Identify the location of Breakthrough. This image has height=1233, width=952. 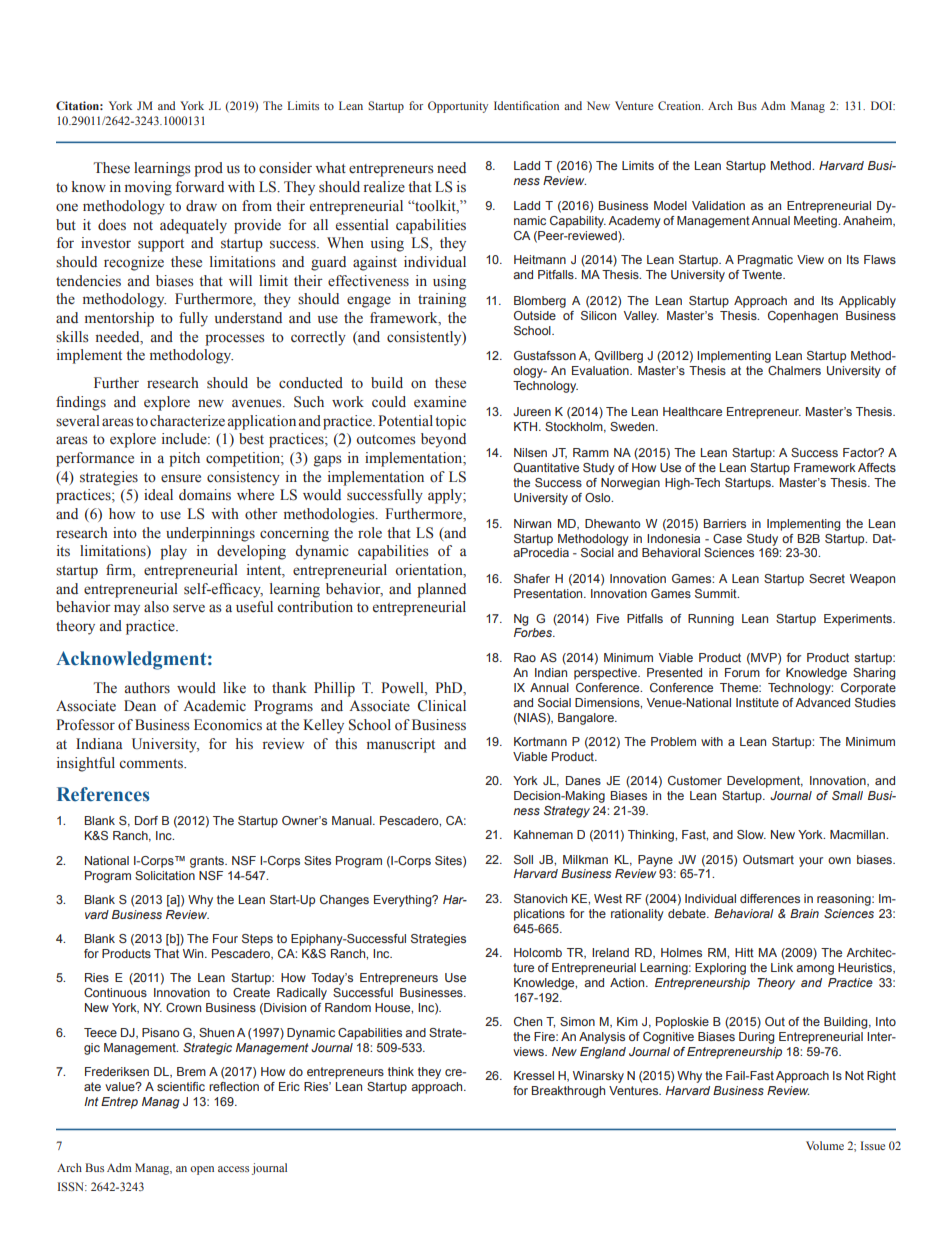
(568, 1092).
